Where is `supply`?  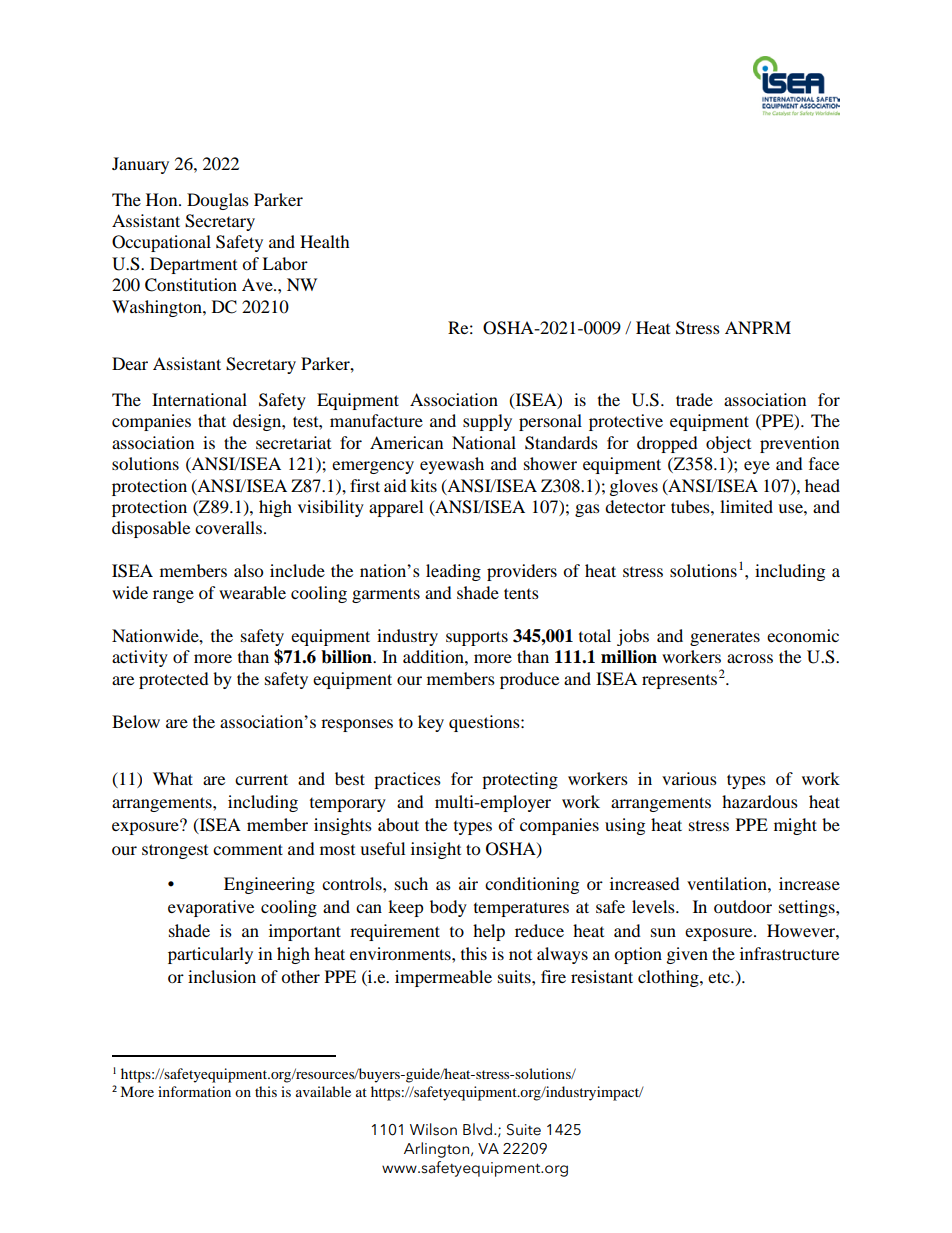 supply is located at coordinates (487, 422).
